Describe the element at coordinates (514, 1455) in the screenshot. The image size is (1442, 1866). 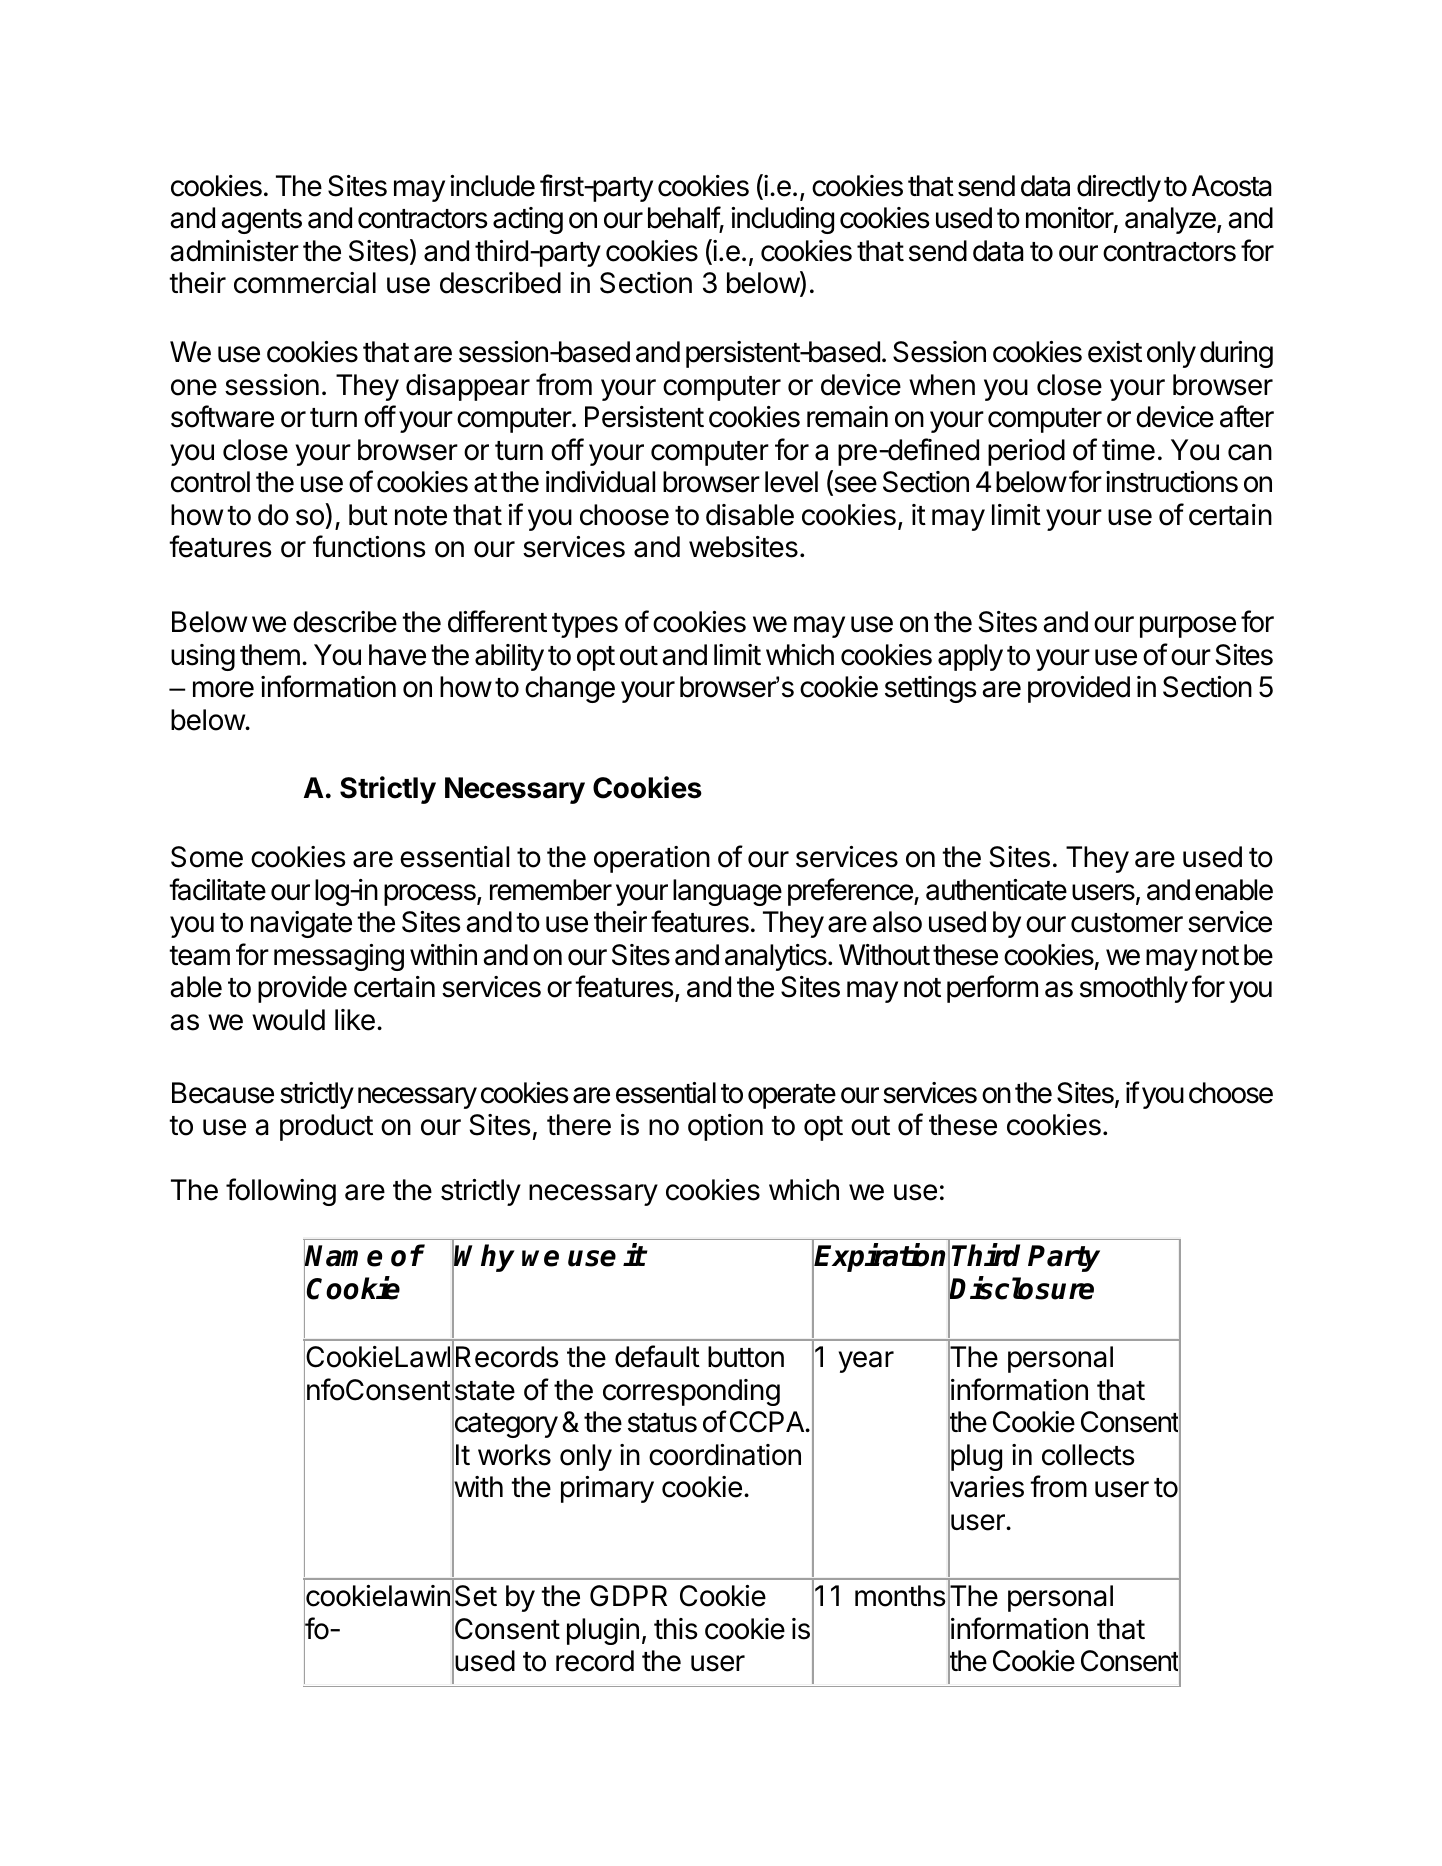
I see `works` at that location.
